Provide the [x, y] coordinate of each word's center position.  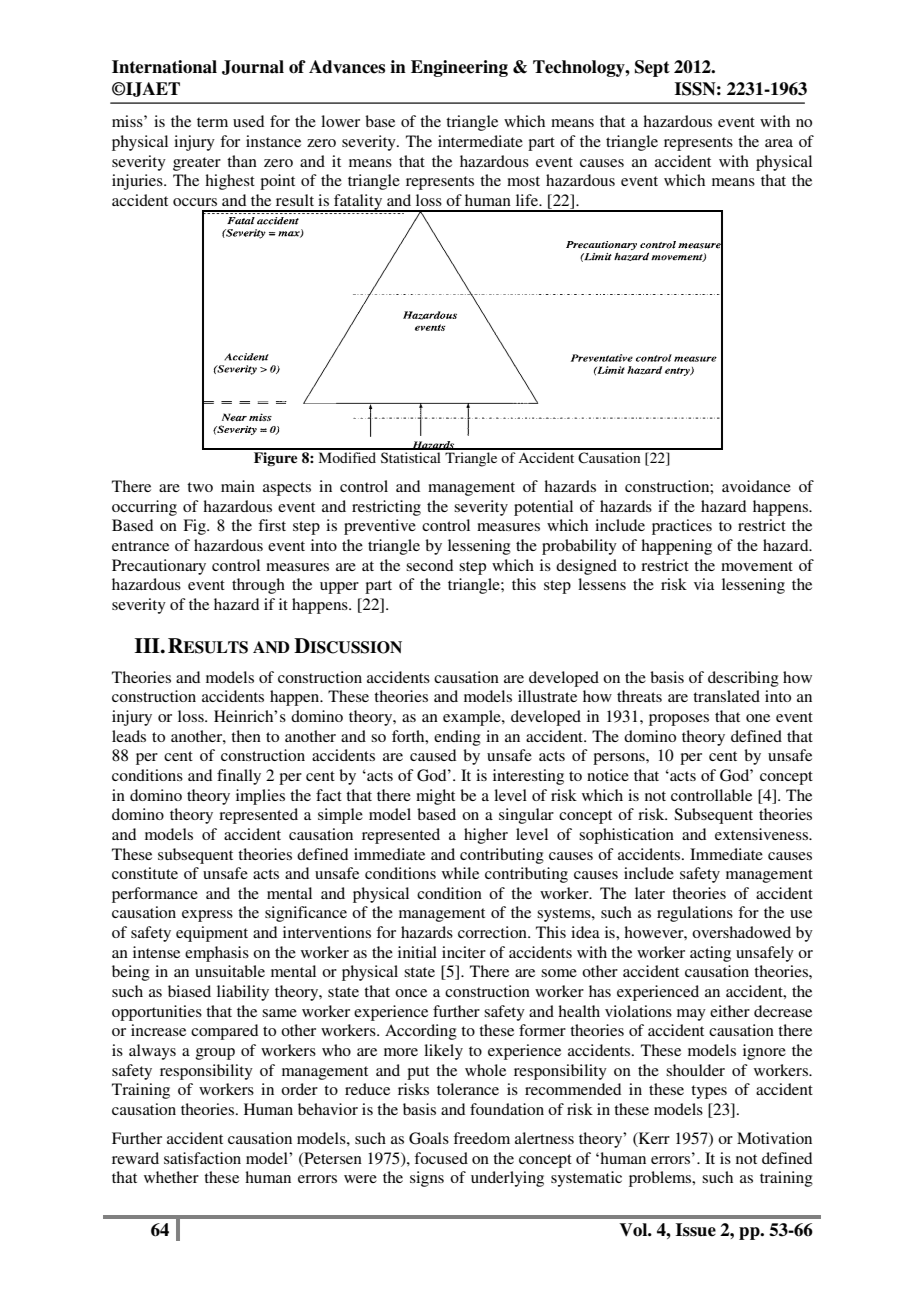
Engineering [459, 68]
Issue [696, 1230]
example [473, 718]
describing [743, 679]
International [164, 67]
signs [427, 1179]
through [258, 586]
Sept [652, 68]
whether [171, 1177]
